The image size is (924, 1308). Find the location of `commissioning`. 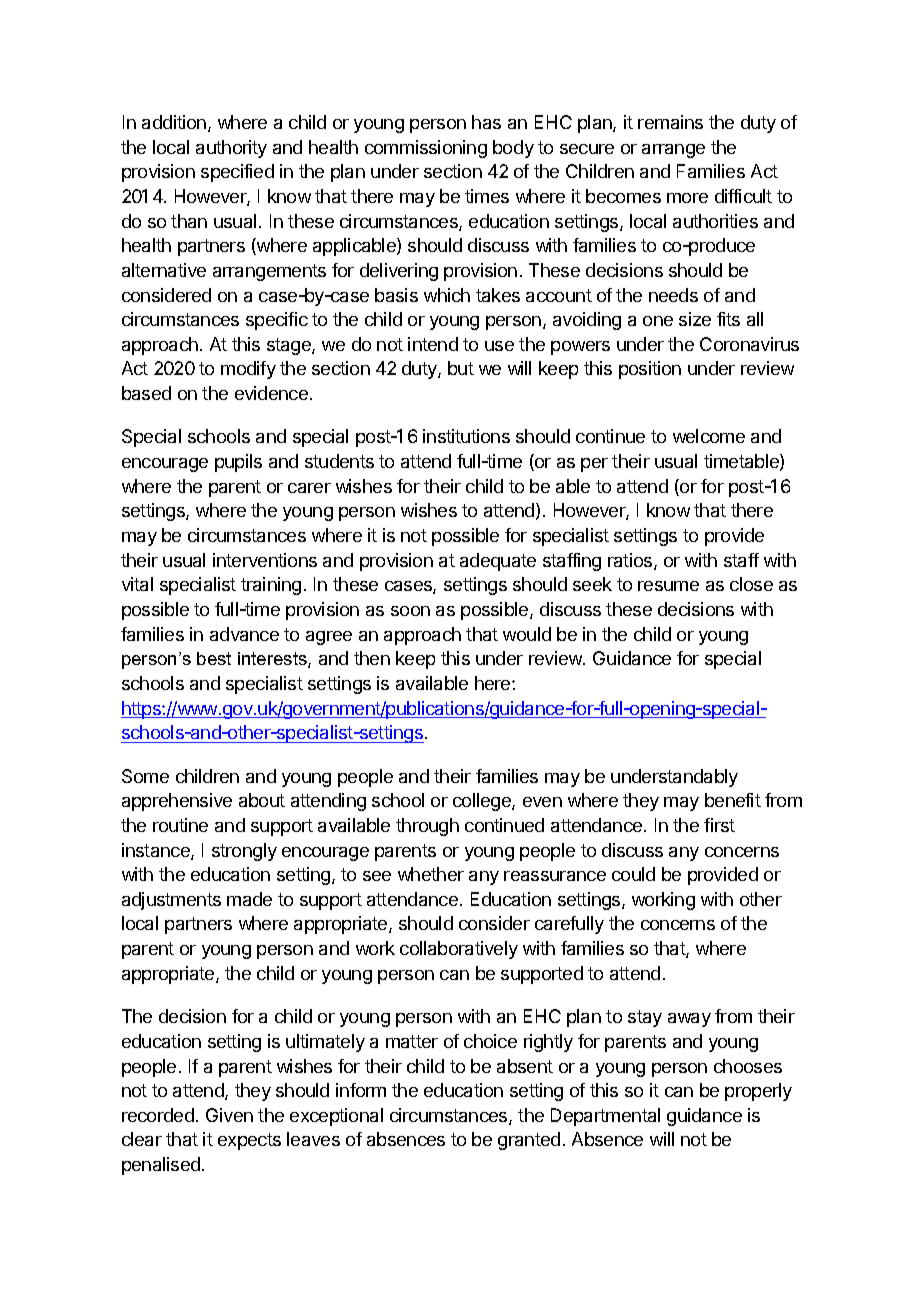

commissioning is located at coordinates (426, 149).
